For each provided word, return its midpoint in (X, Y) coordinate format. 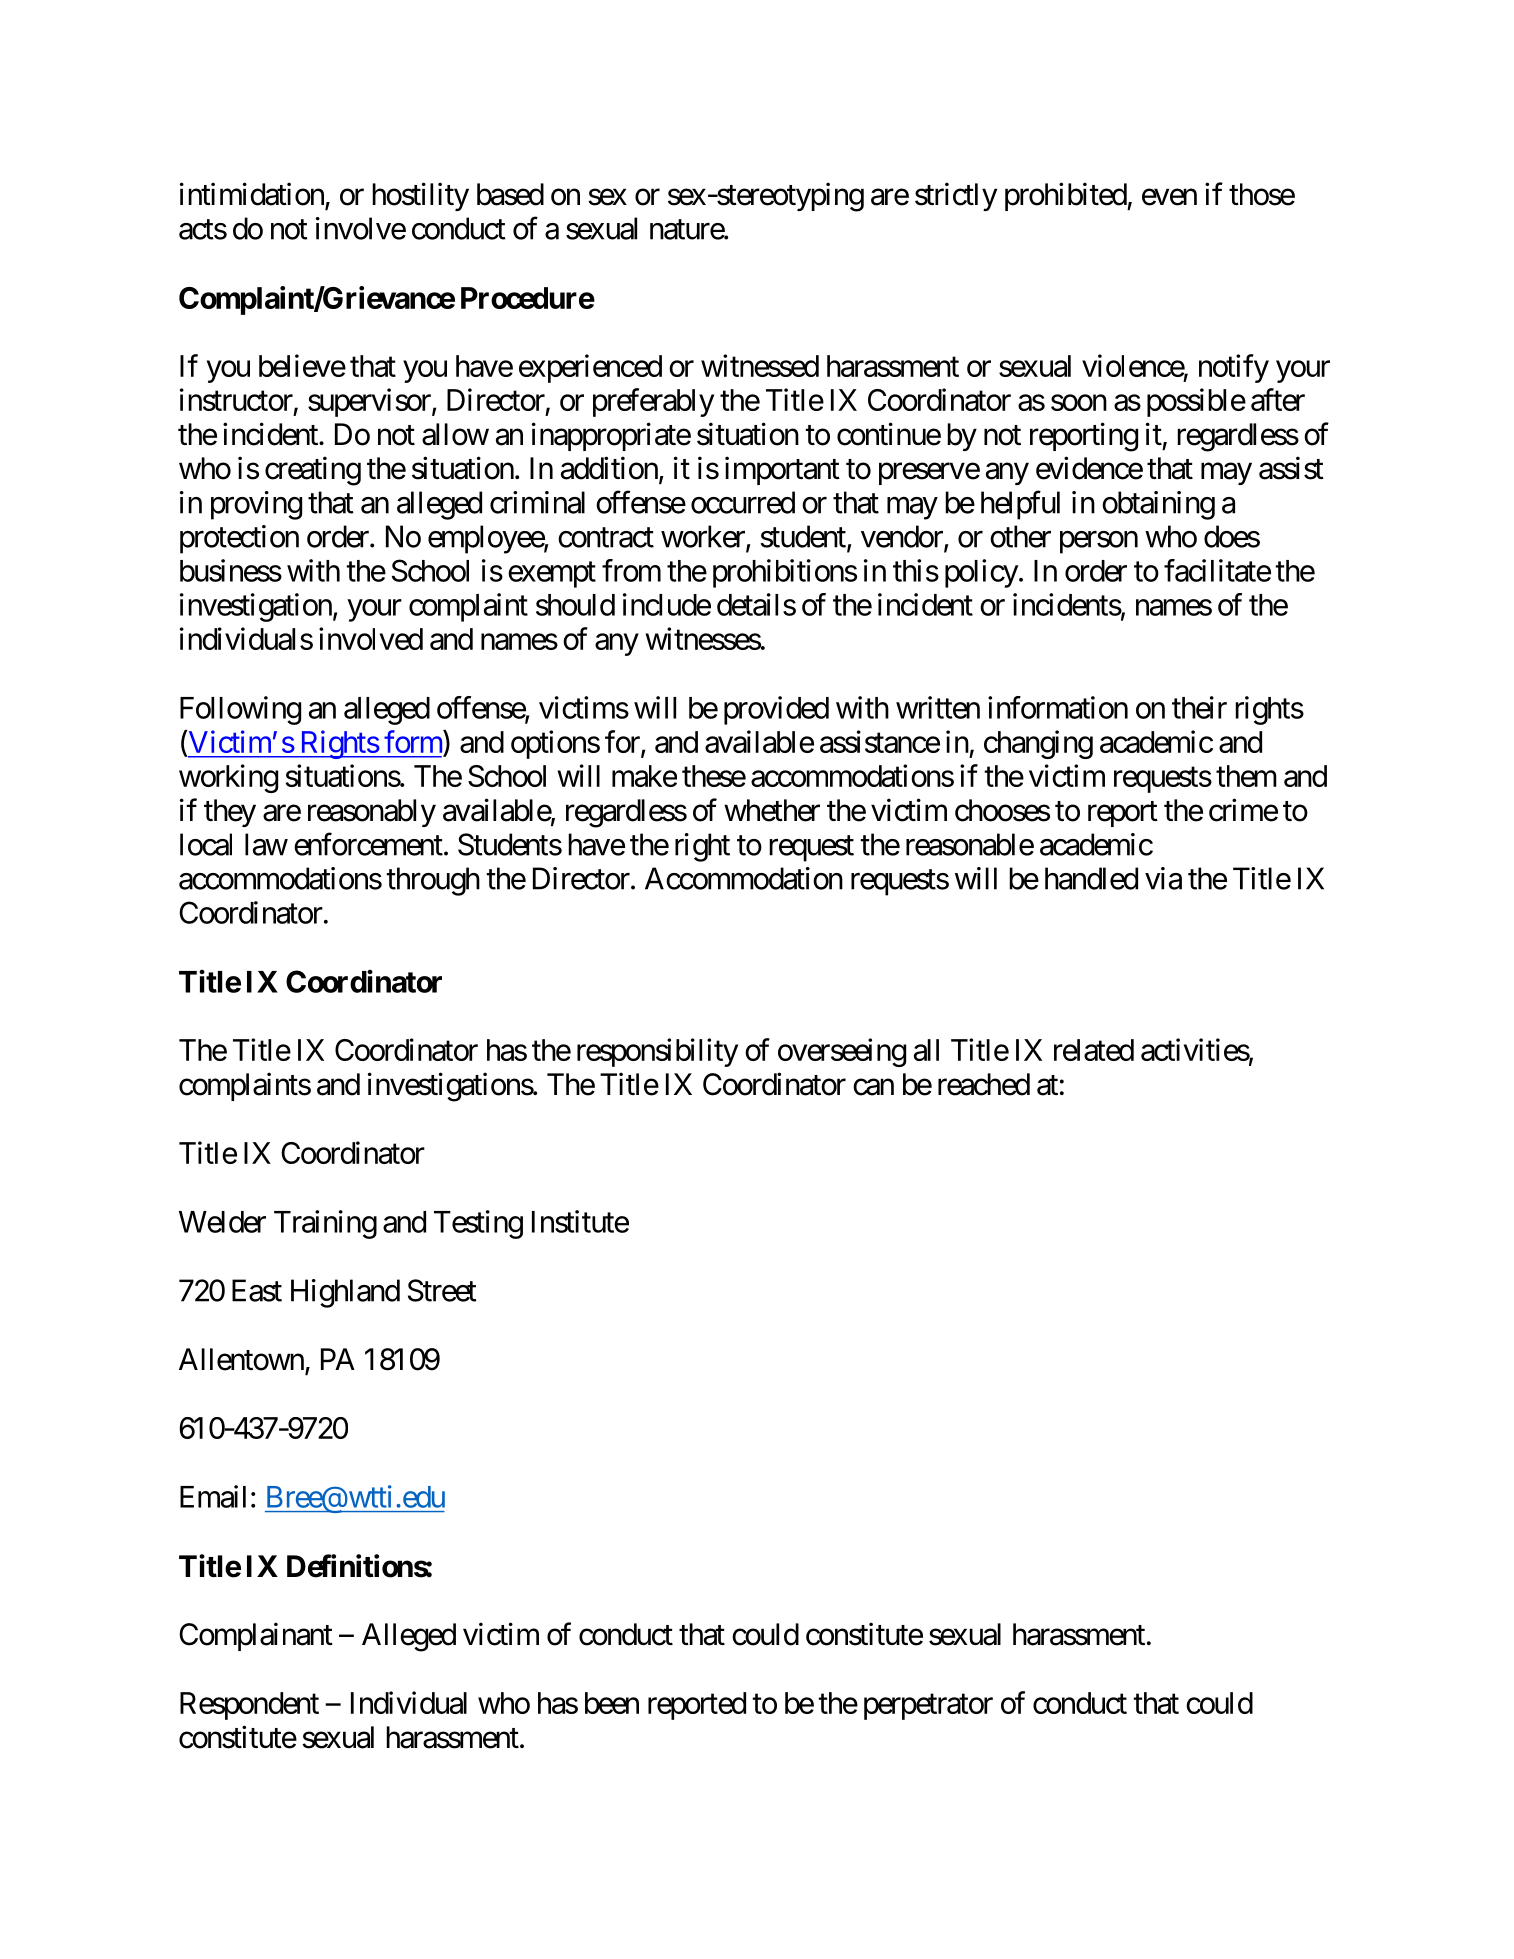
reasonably (372, 813)
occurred (743, 502)
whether (772, 810)
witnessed (760, 365)
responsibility (657, 1052)
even (1169, 197)
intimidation (253, 195)
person (1099, 542)
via (1163, 878)
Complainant (256, 1636)
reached (984, 1084)
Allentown (241, 1359)
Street (442, 1290)
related (1094, 1050)
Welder (222, 1222)
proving (256, 505)
